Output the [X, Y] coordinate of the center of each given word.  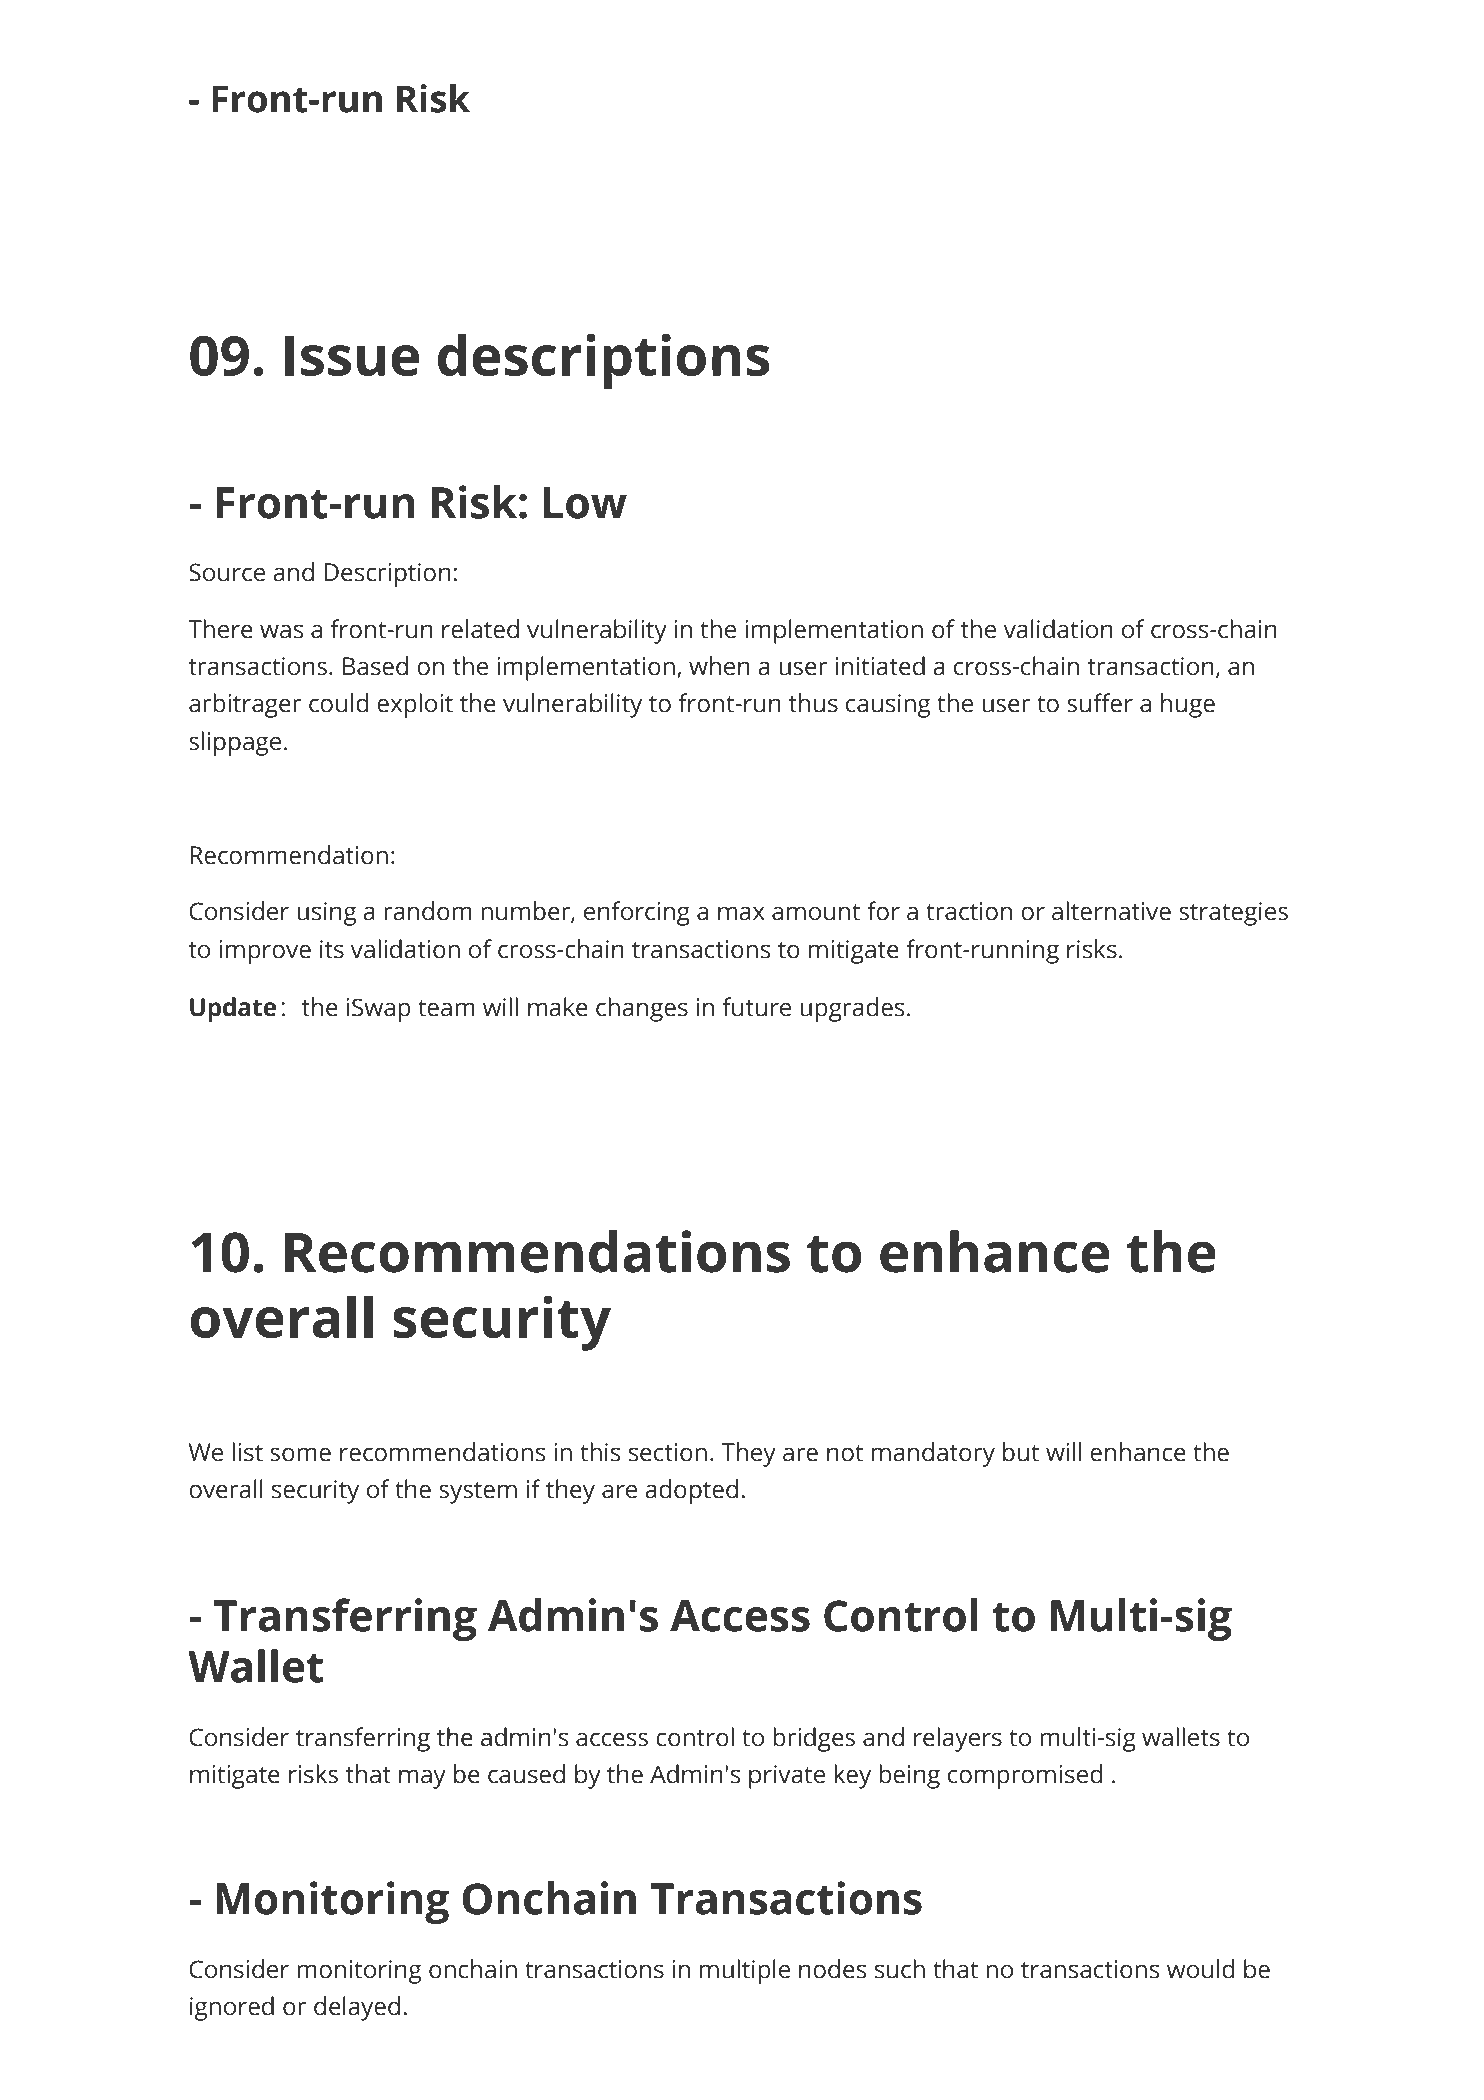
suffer [1100, 703]
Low [585, 503]
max [741, 913]
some [300, 1454]
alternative [1111, 911]
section [668, 1452]
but [1021, 1452]
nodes [833, 1969]
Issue [352, 356]
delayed [357, 2008]
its [332, 949]
